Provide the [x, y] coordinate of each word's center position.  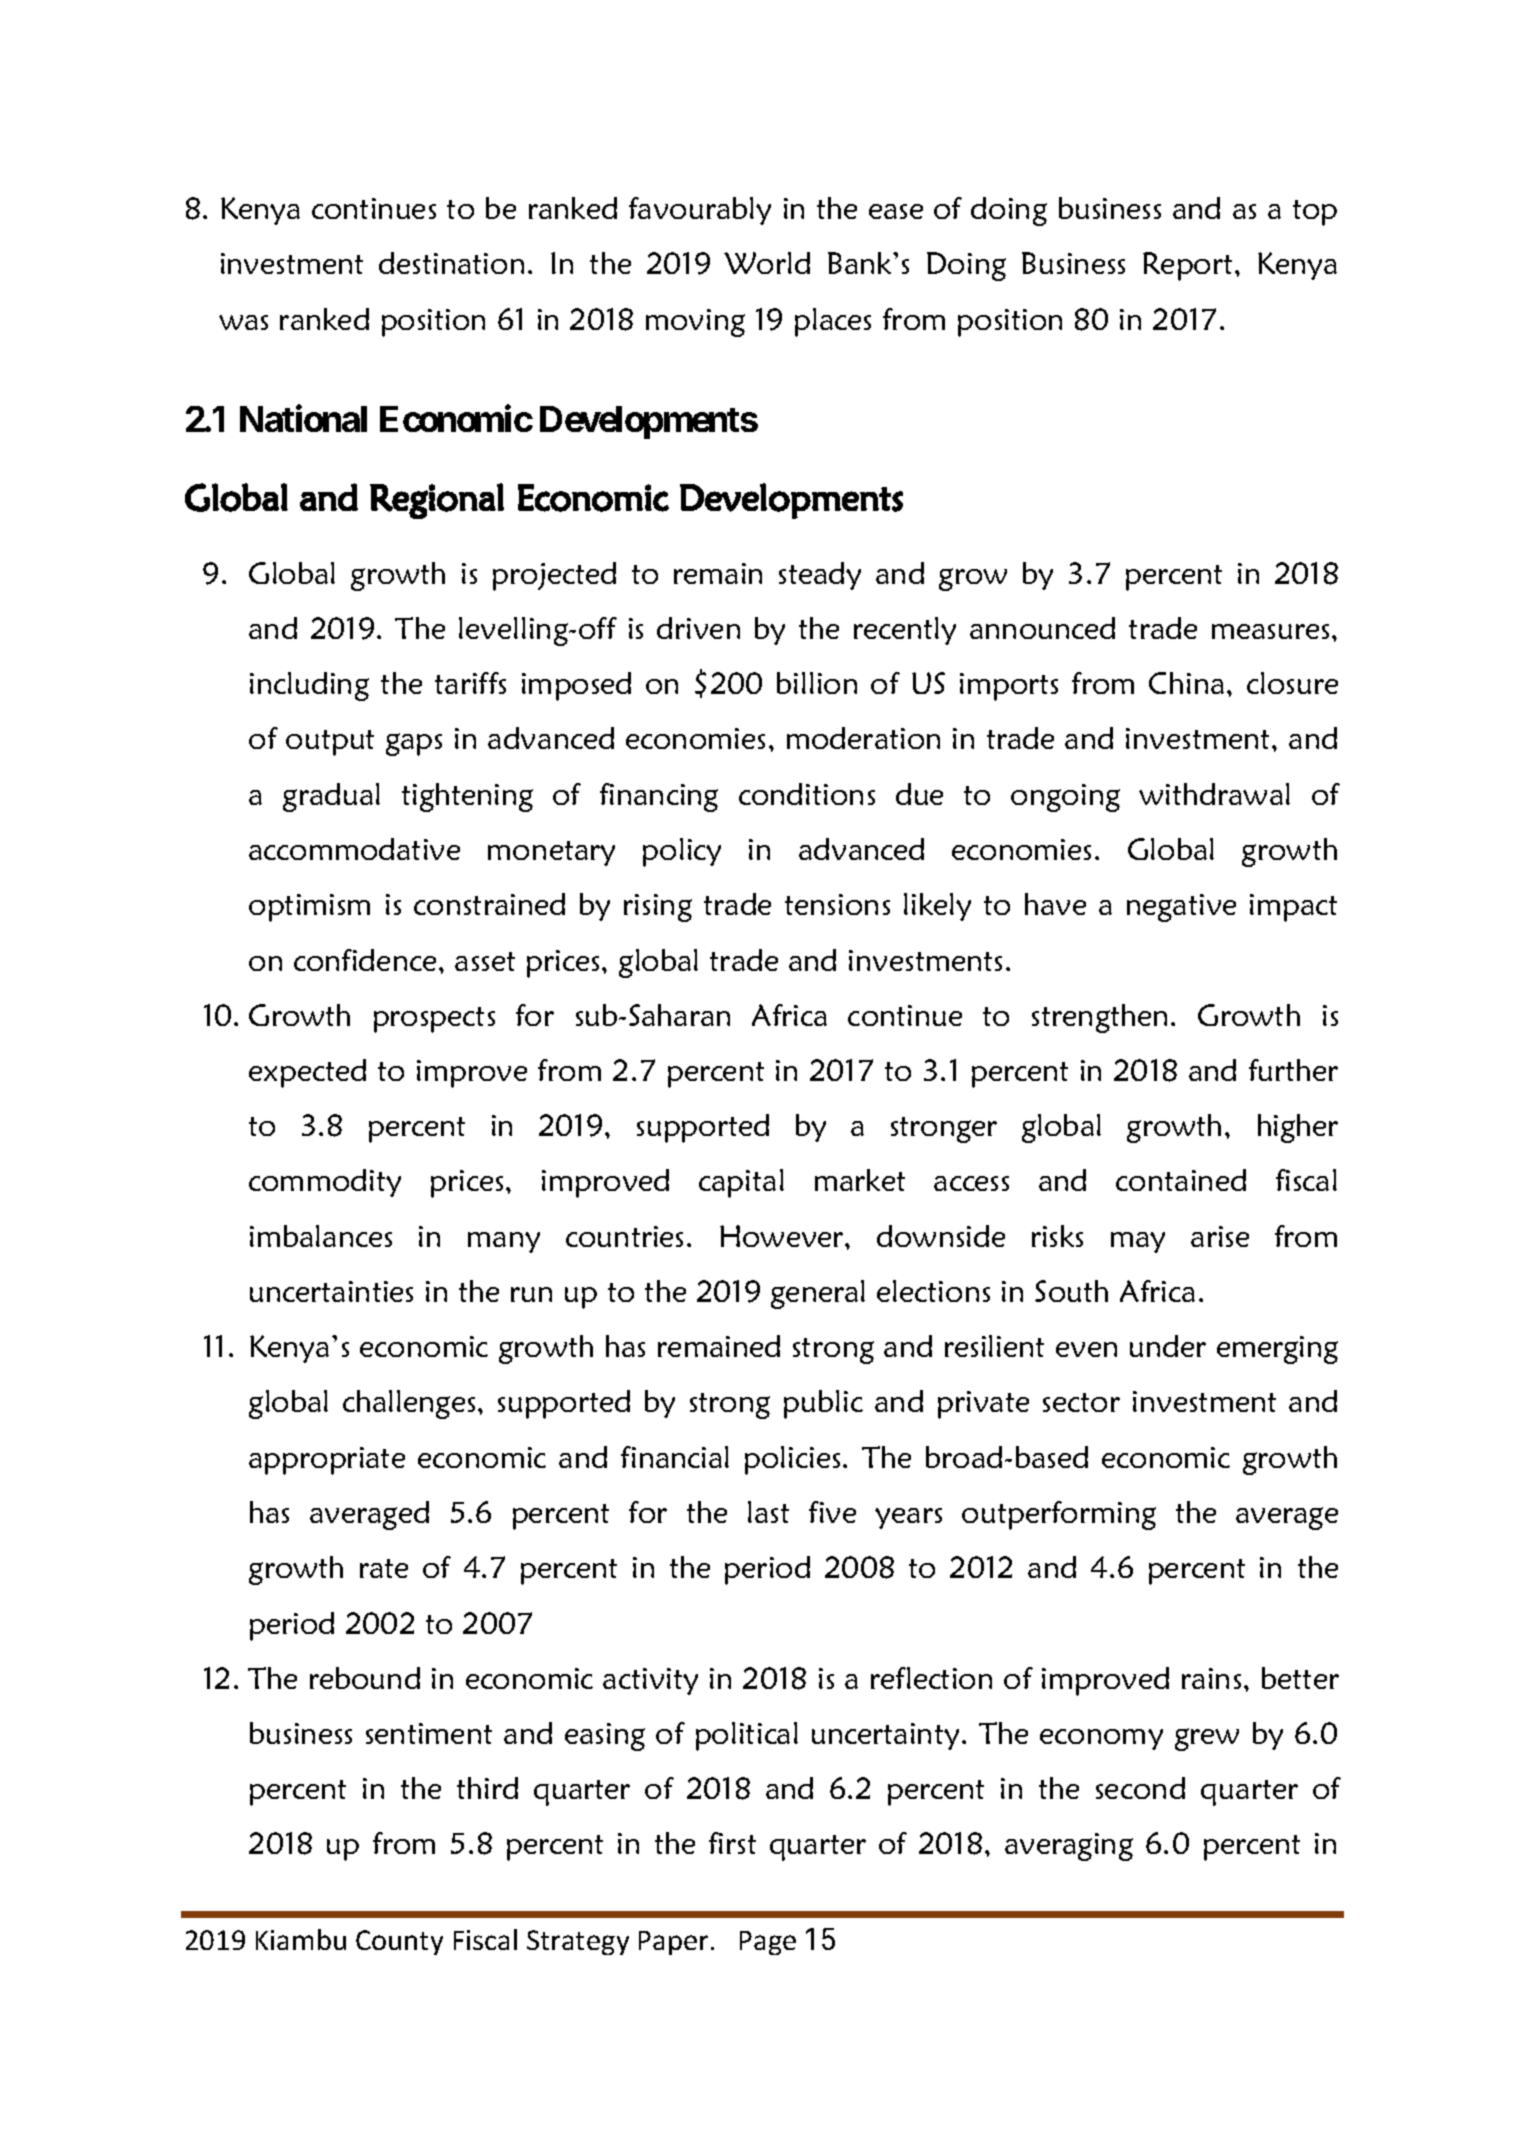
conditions [807, 794]
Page [768, 1943]
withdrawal [1214, 794]
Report [1187, 266]
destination [451, 263]
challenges [409, 1404]
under [1168, 1346]
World [767, 263]
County [399, 1942]
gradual [331, 797]
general [818, 1294]
